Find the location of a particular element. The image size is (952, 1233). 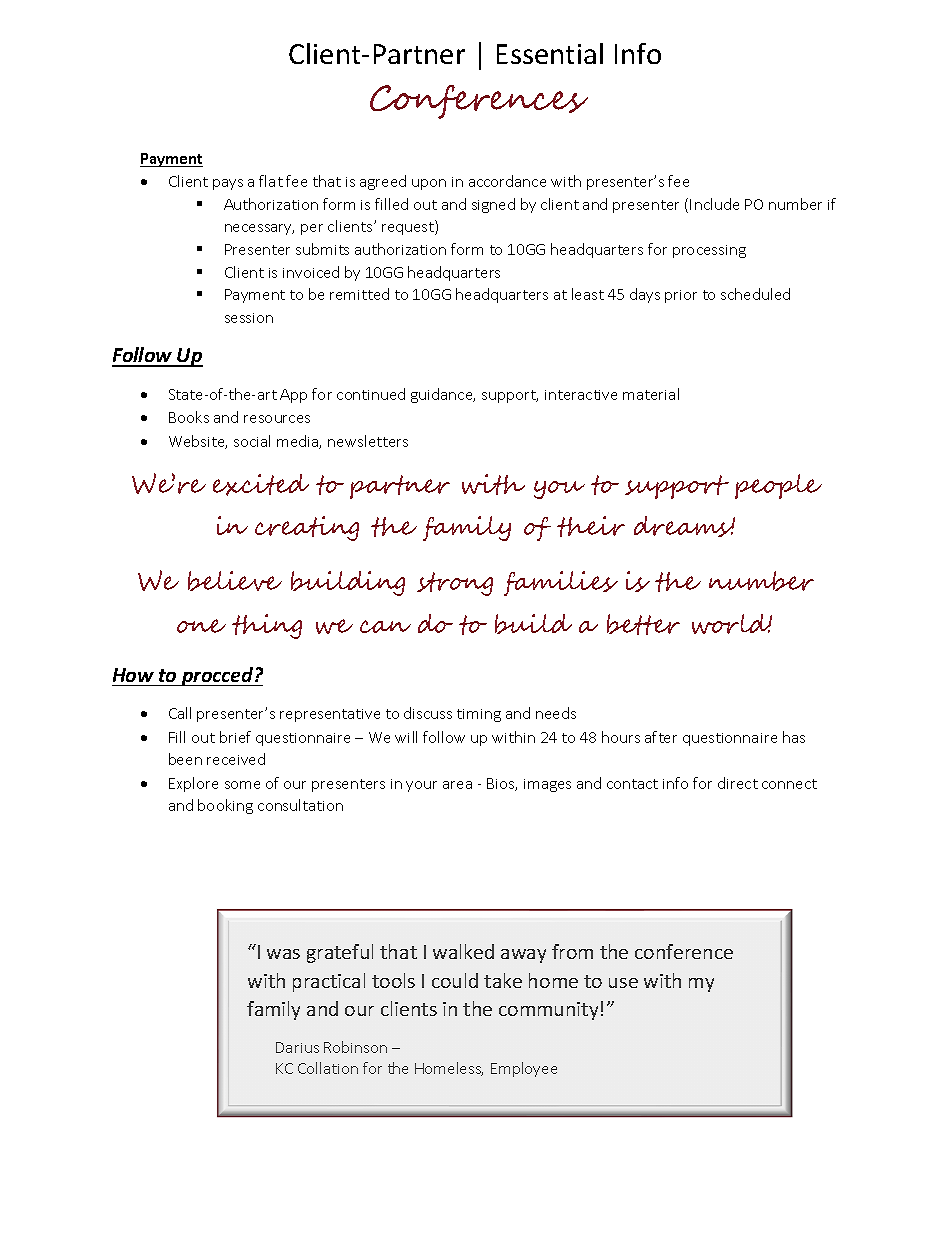

after is located at coordinates (661, 737).
